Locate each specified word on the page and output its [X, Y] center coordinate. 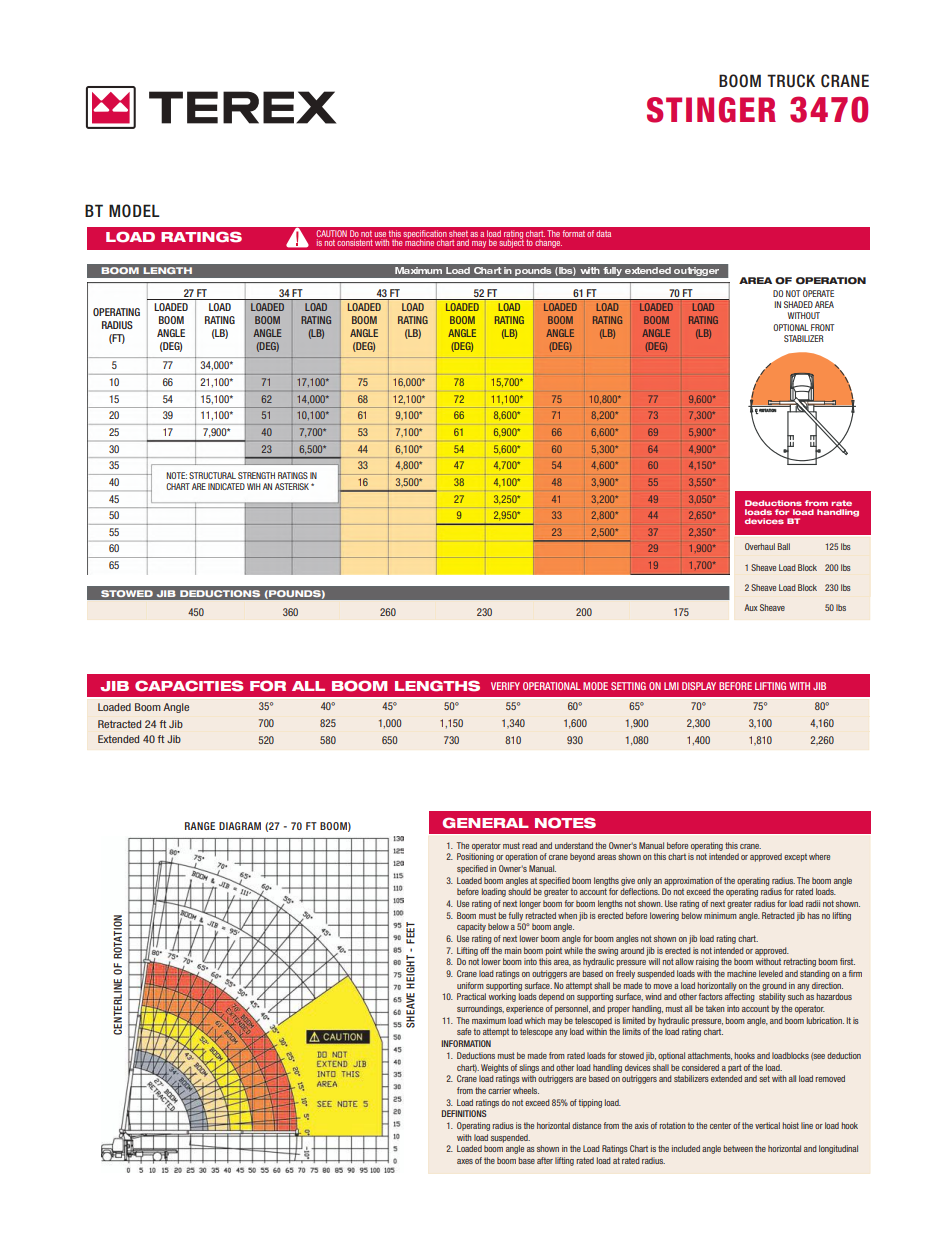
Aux [751, 607]
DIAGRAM [240, 826]
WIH [254, 486]
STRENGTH [256, 475]
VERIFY [505, 686]
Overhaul [760, 546]
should [519, 891]
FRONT [822, 327]
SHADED [798, 304]
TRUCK [791, 81]
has [814, 915]
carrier [499, 1090]
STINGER [711, 110]
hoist [791, 1125]
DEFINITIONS [464, 1113]
